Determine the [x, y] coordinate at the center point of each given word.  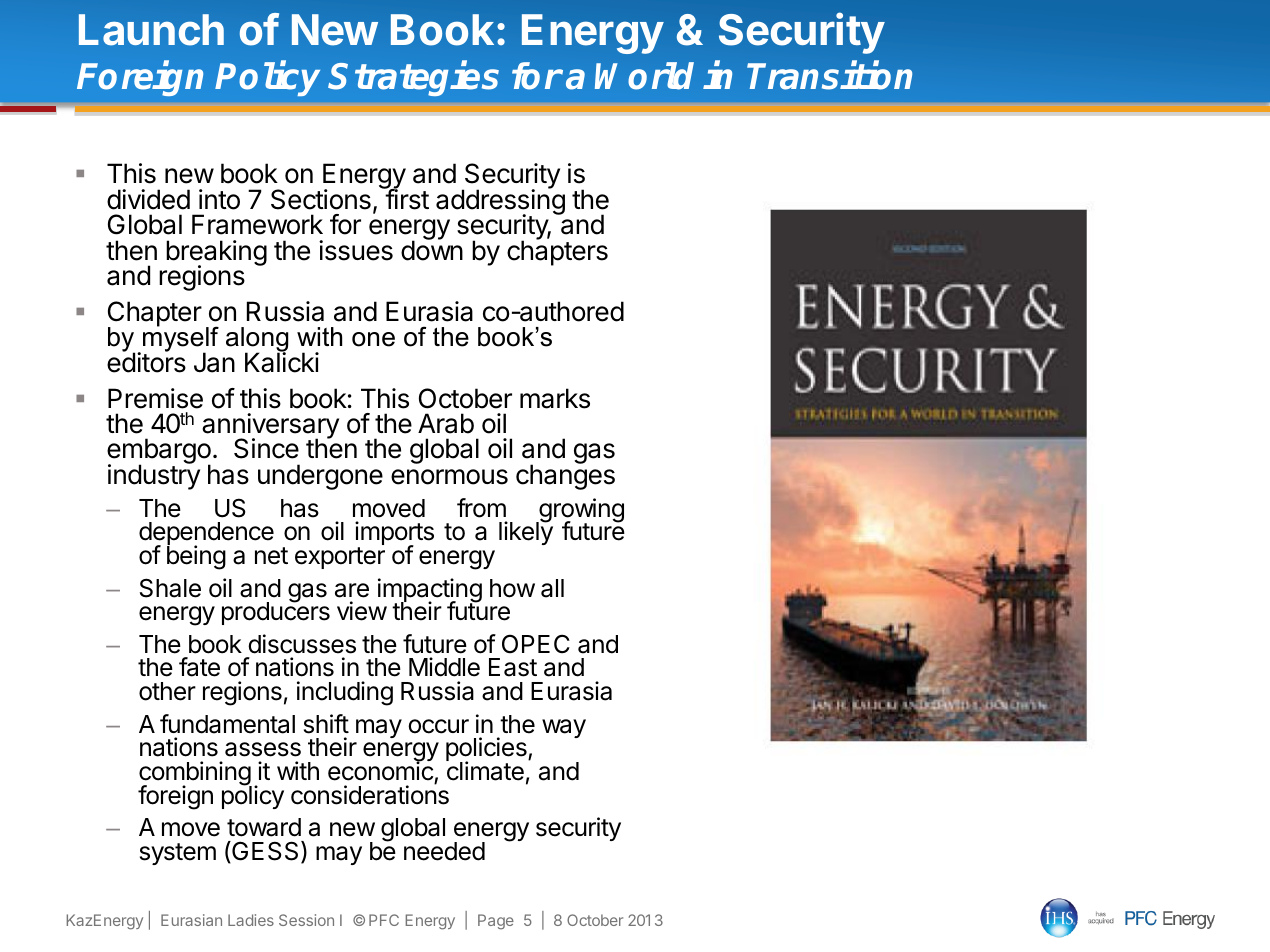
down [432, 250]
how [512, 588]
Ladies [251, 920]
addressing [500, 203]
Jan [214, 362]
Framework [257, 224]
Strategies [414, 78]
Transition [829, 75]
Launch [151, 30]
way [564, 728]
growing [580, 511]
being [196, 557]
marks [555, 398]
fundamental [227, 724]
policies [487, 751]
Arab [446, 423]
